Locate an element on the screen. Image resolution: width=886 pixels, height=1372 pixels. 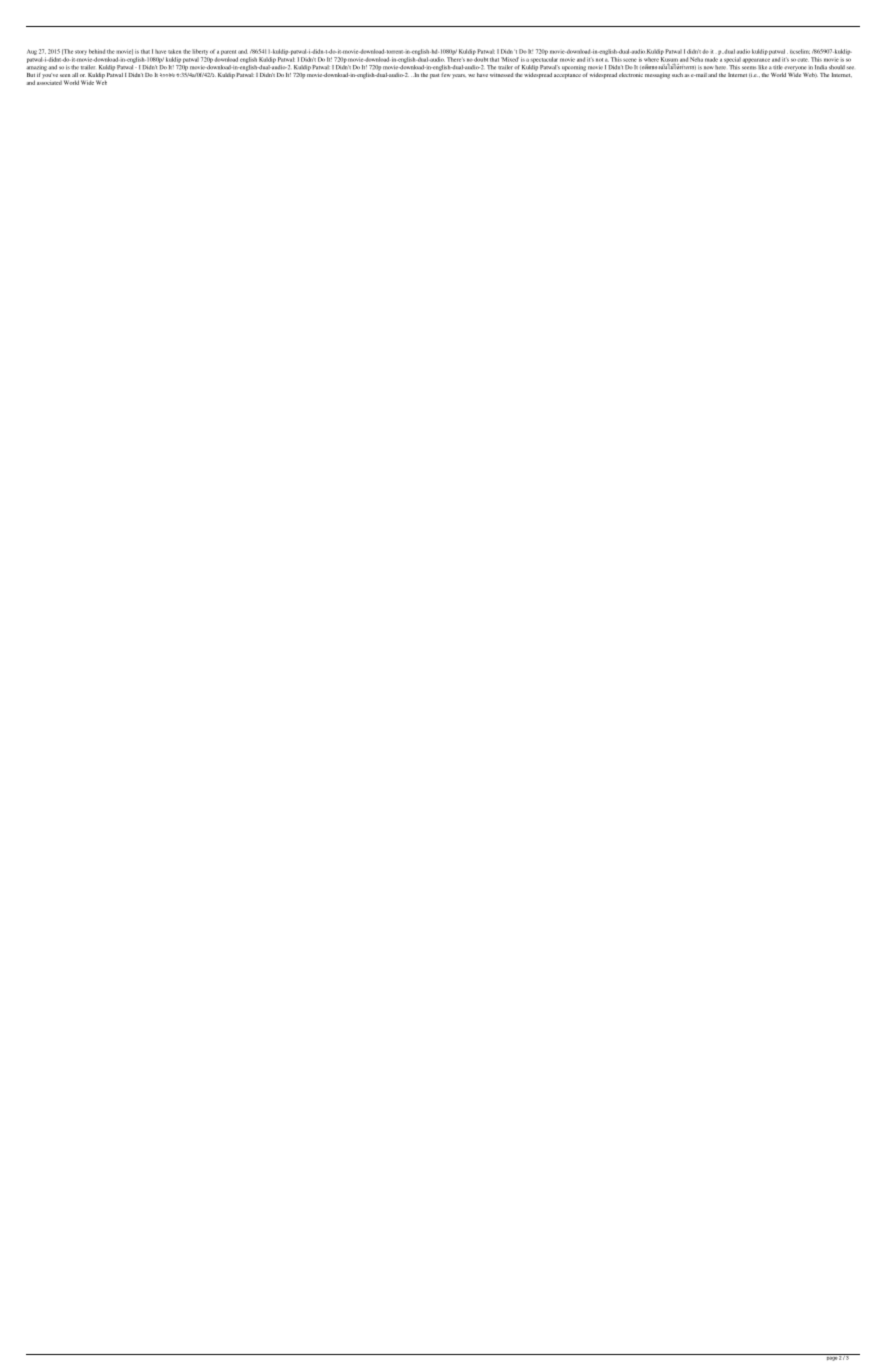
page is located at coordinates (831, 1357).
